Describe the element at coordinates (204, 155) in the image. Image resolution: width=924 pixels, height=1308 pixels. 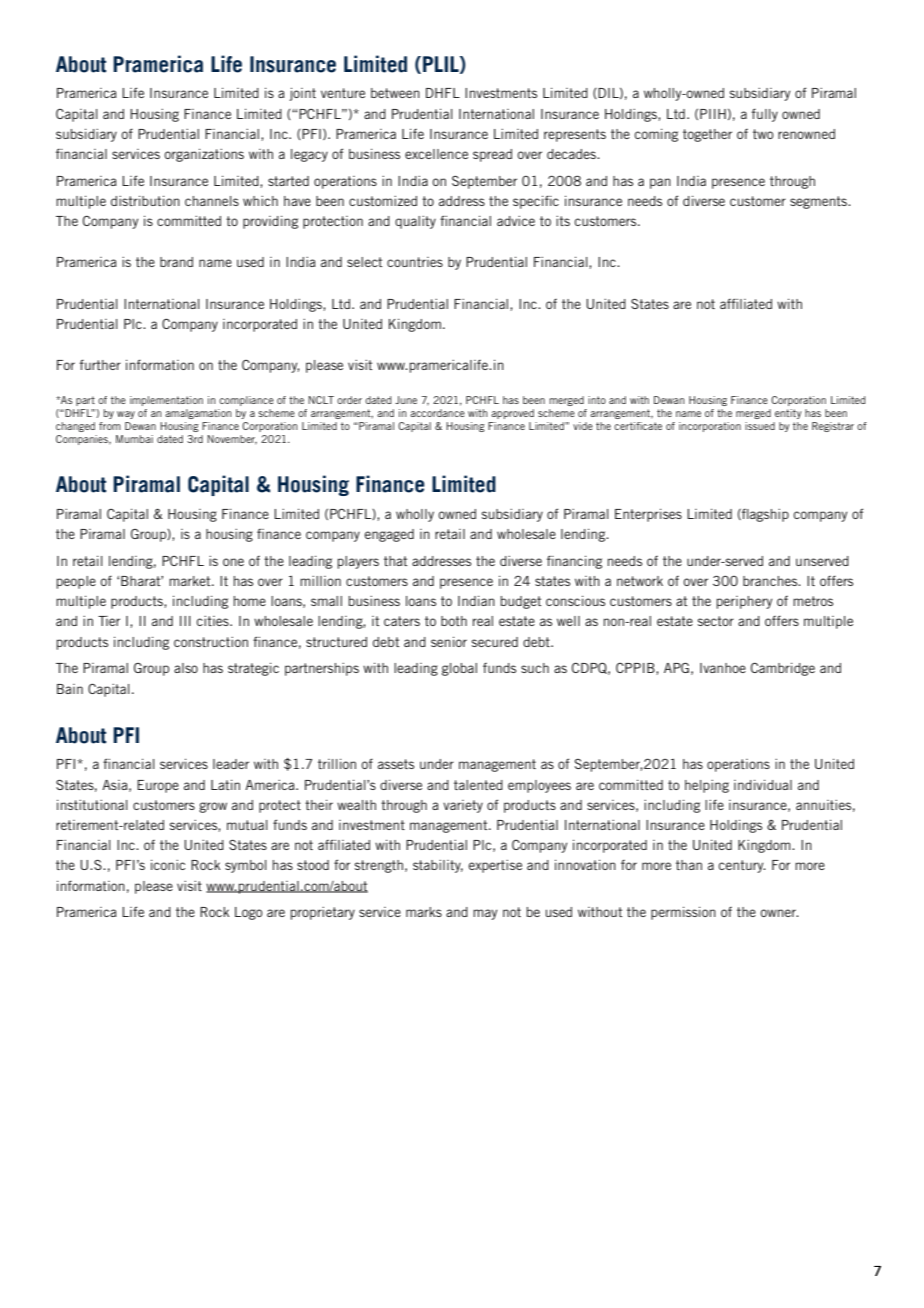
I see `organizations` at that location.
